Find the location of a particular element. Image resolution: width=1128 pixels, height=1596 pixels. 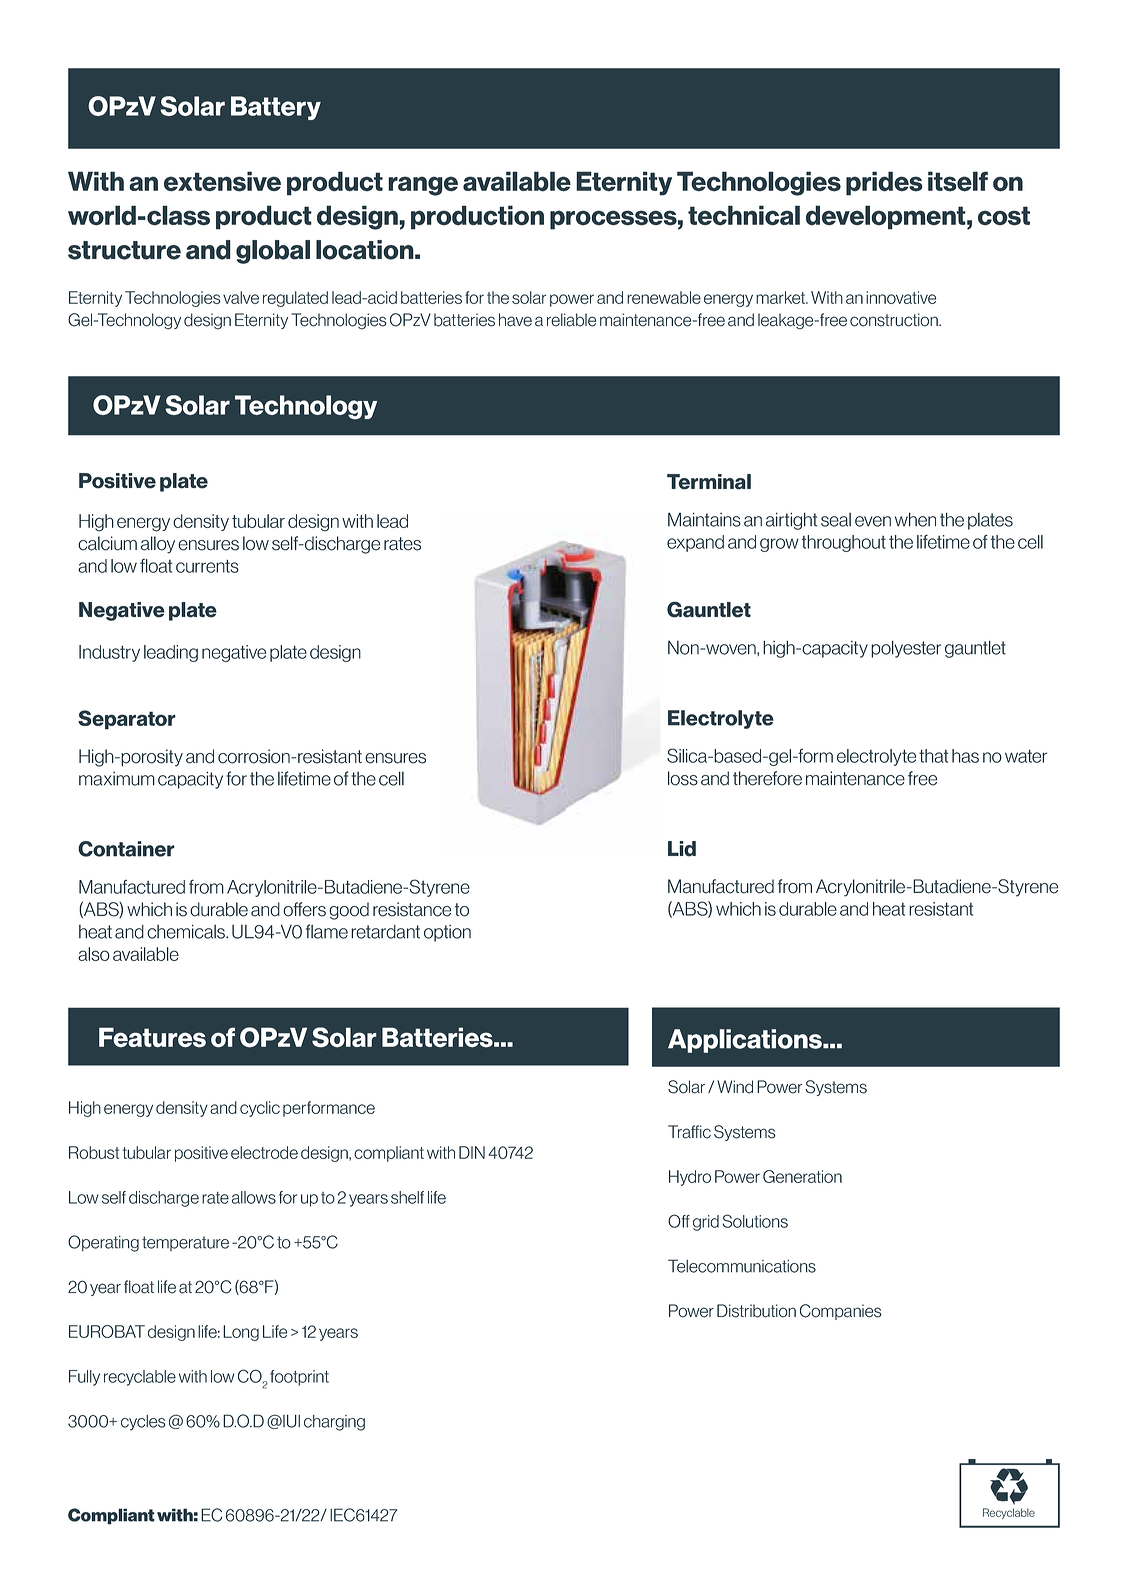

Distribution is located at coordinates (756, 1311).
